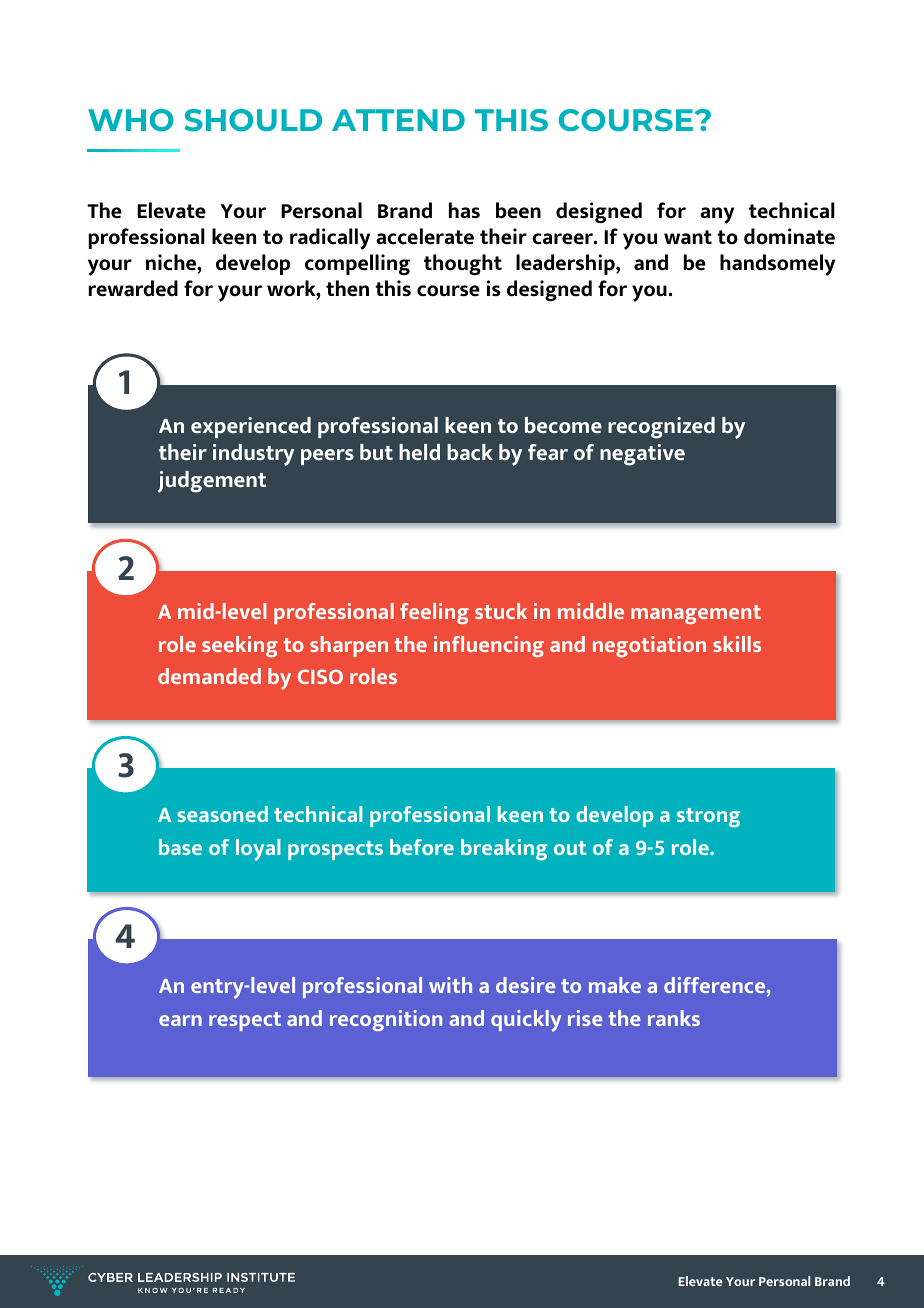 This screenshot has width=924, height=1308. Describe the element at coordinates (180, 1020) in the screenshot. I see `earn` at that location.
